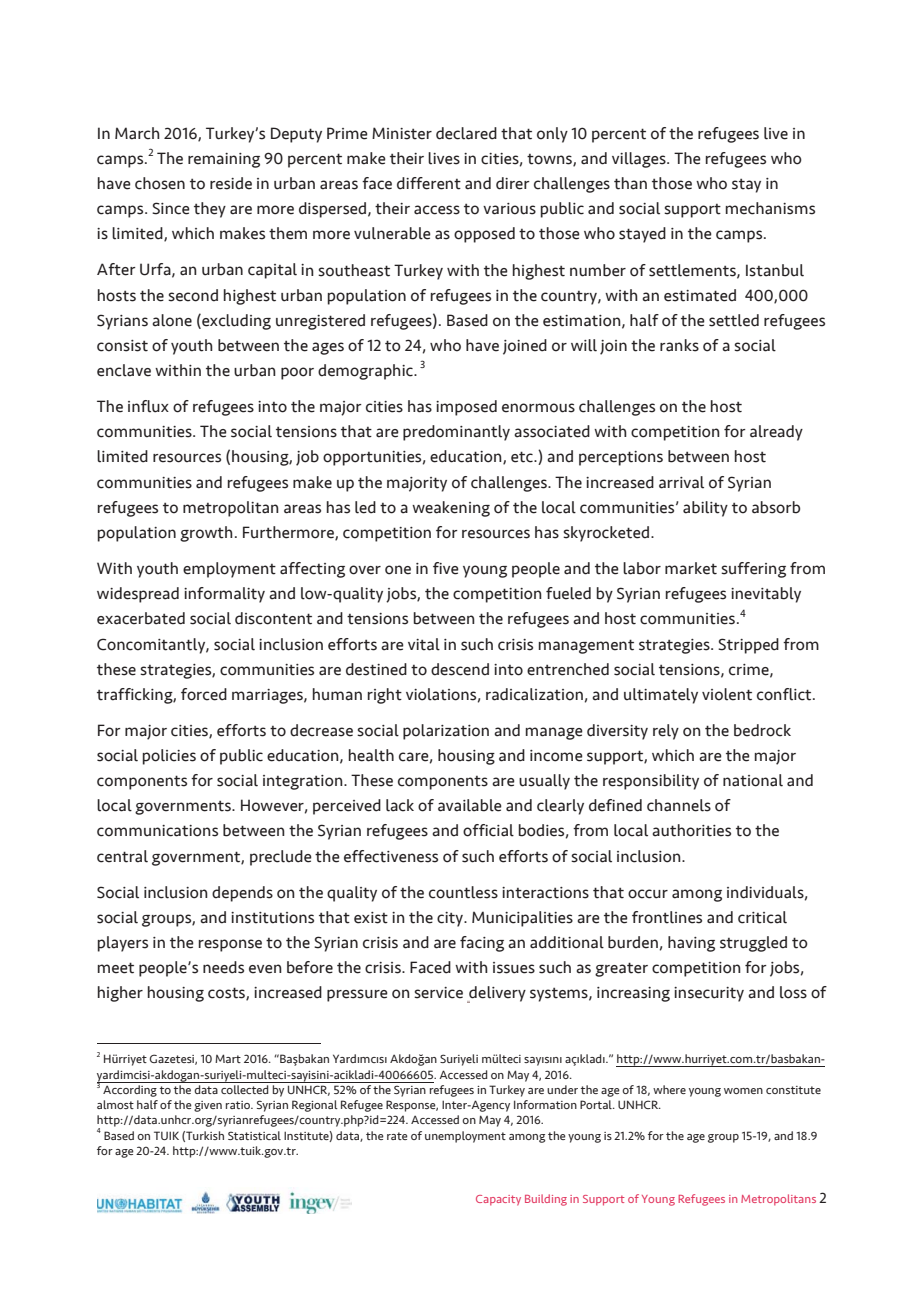  What do you see at coordinates (254, 1135) in the screenshot?
I see `Statistical` at bounding box center [254, 1135].
